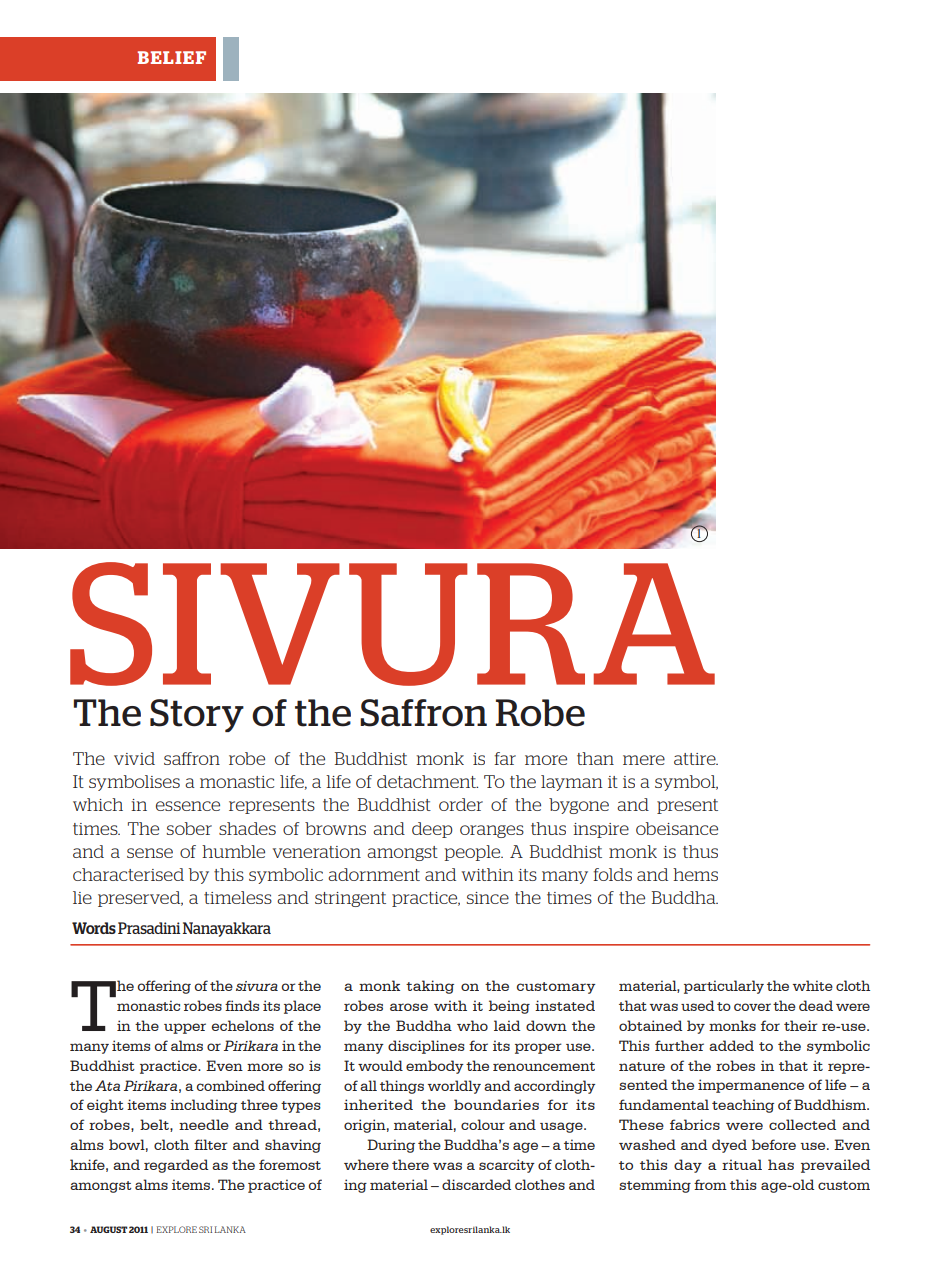  I want to click on ritual, so click(742, 1164).
